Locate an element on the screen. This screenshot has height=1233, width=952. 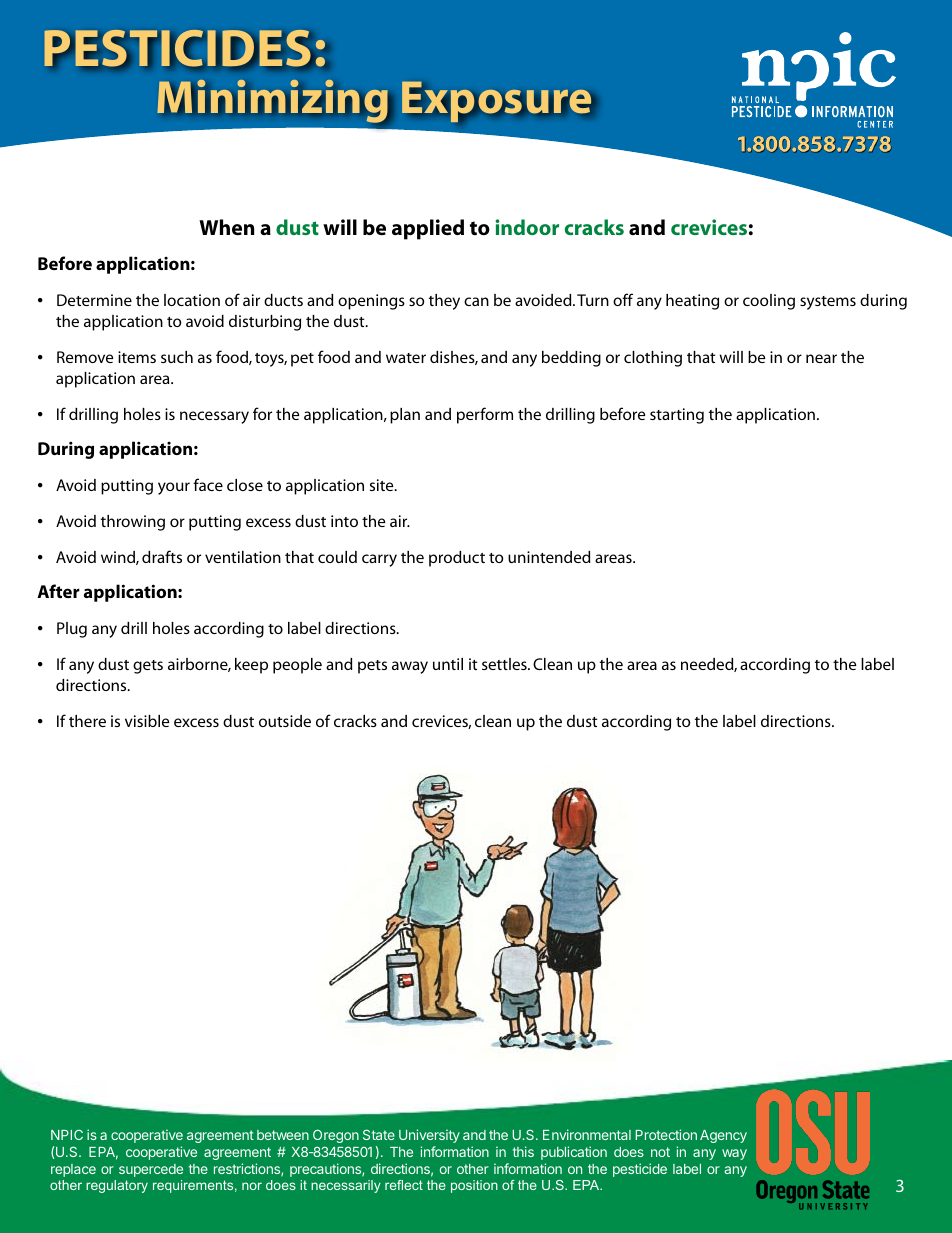
applied is located at coordinates (428, 229).
